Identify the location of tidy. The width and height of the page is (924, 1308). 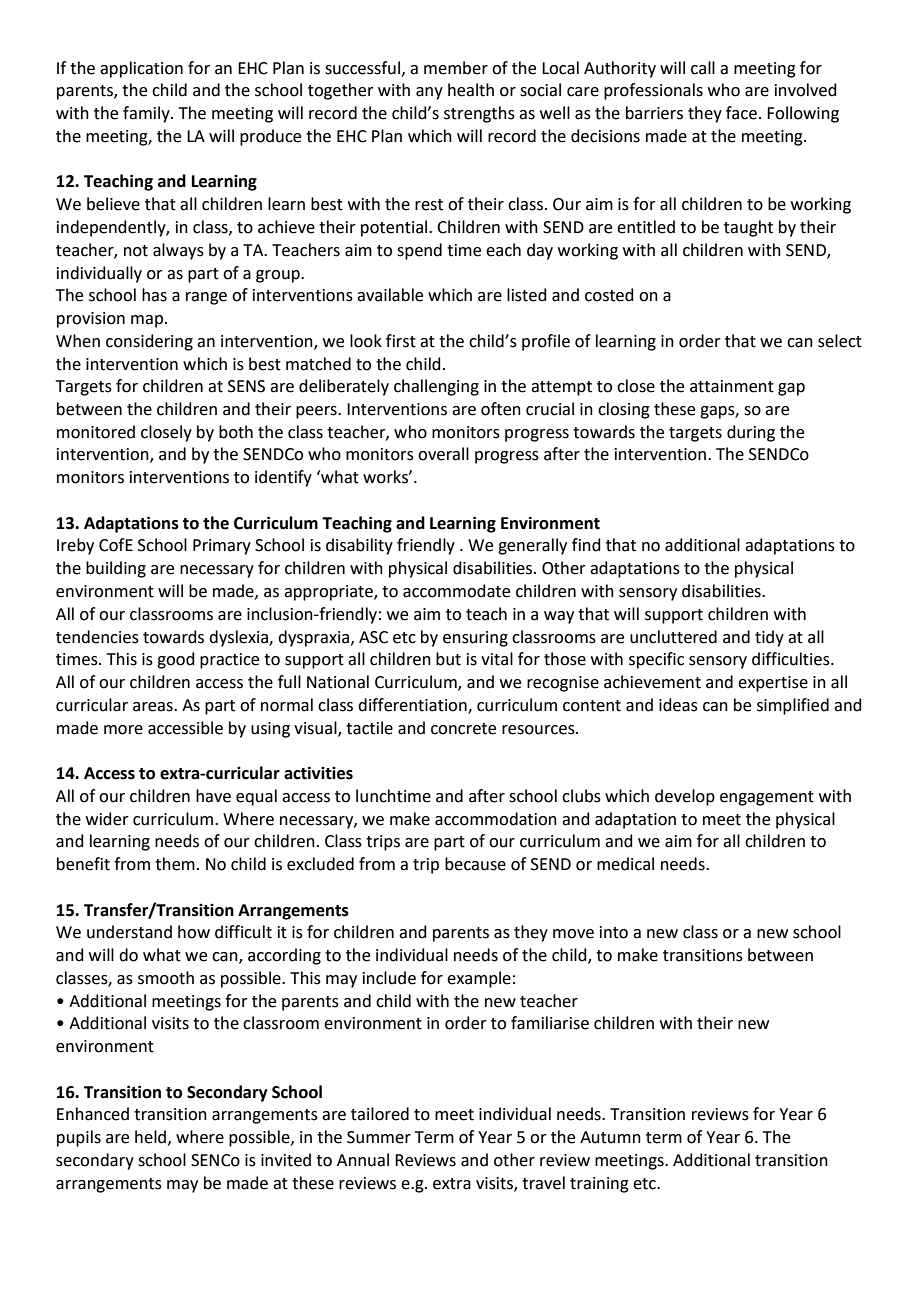
(769, 638).
